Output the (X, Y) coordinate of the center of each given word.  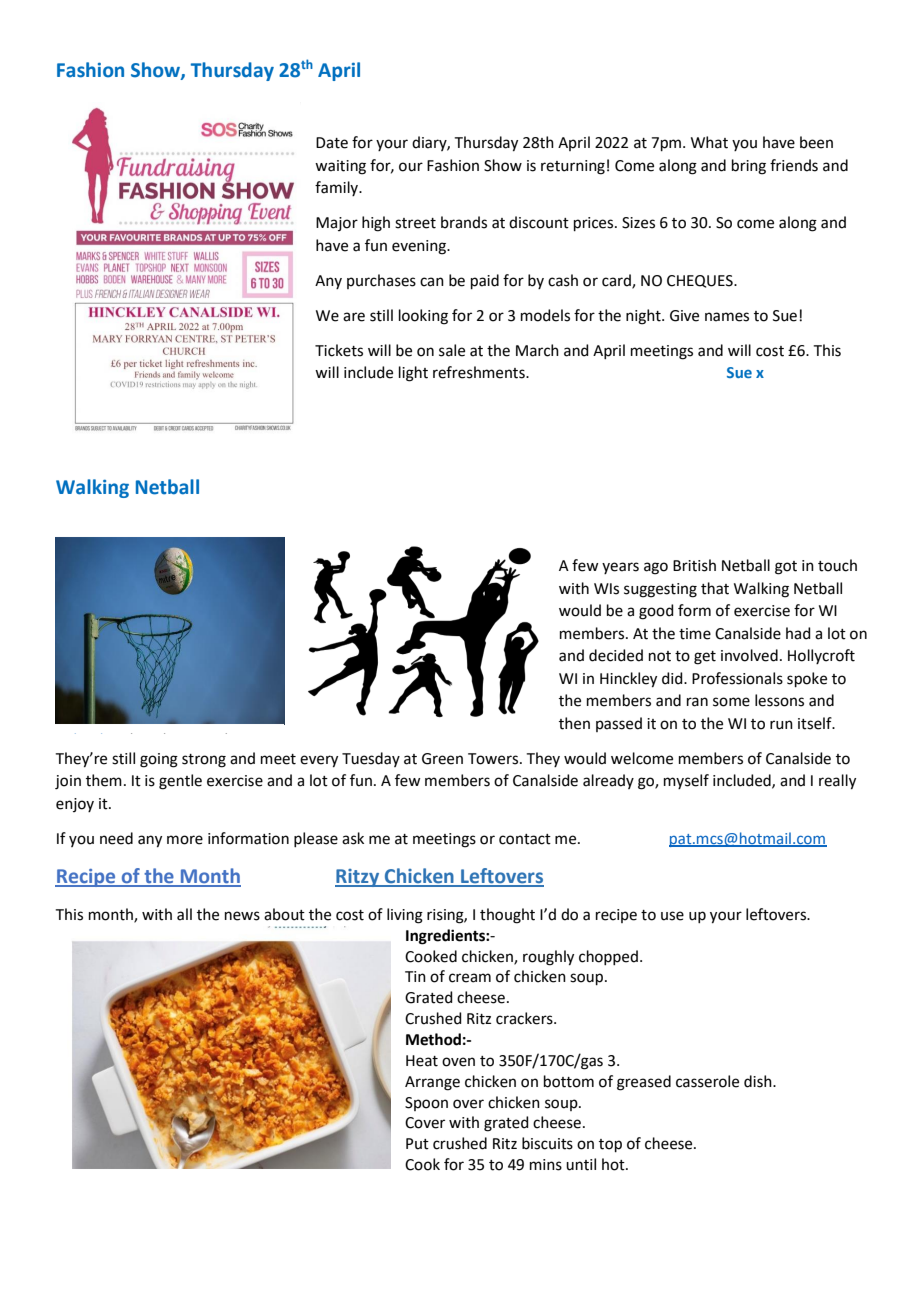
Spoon (426, 1104)
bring (749, 167)
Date (332, 143)
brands (464, 222)
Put (417, 1144)
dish (759, 1081)
